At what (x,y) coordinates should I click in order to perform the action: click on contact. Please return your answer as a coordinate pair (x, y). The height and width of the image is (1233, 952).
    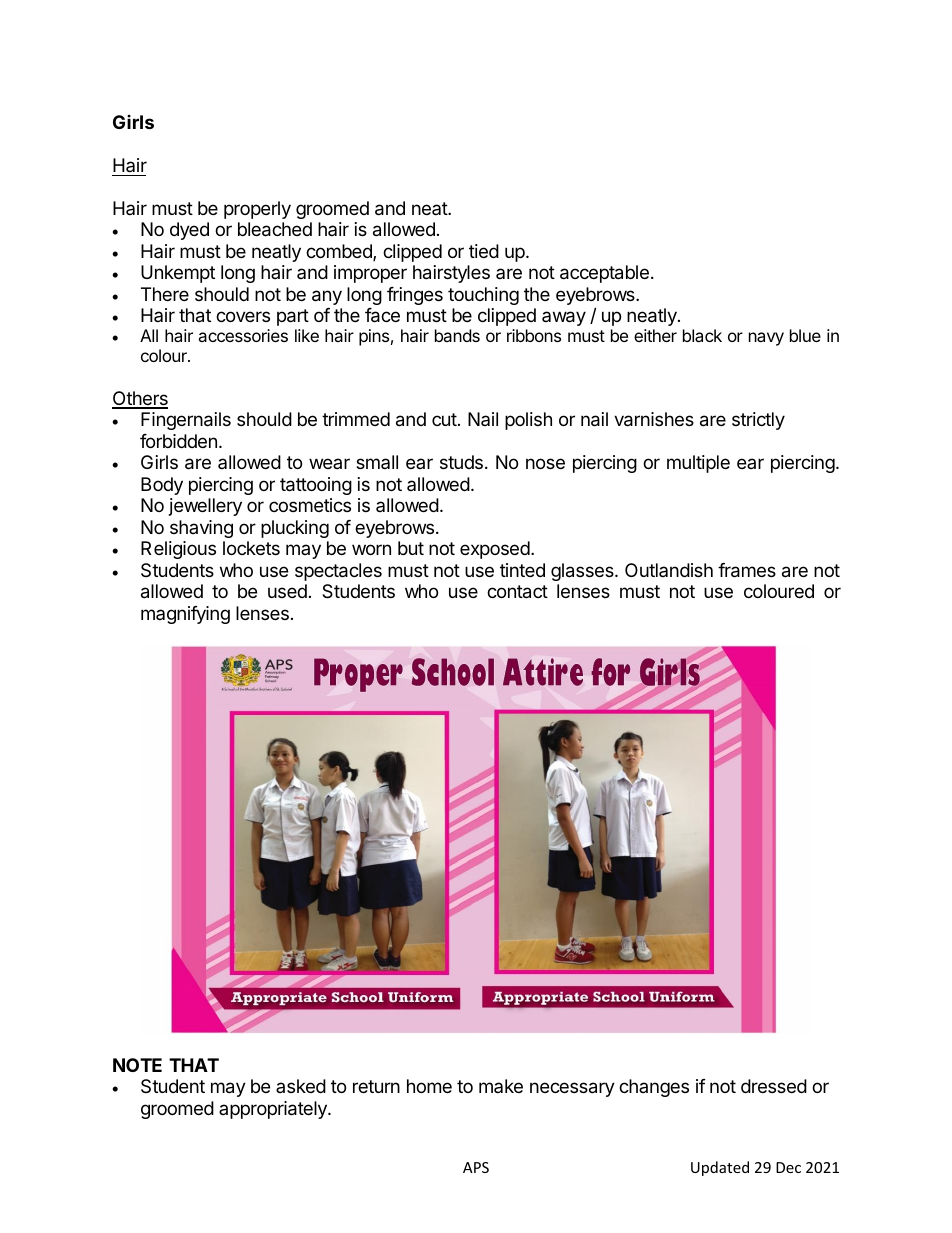
    Looking at the image, I should click on (517, 592).
